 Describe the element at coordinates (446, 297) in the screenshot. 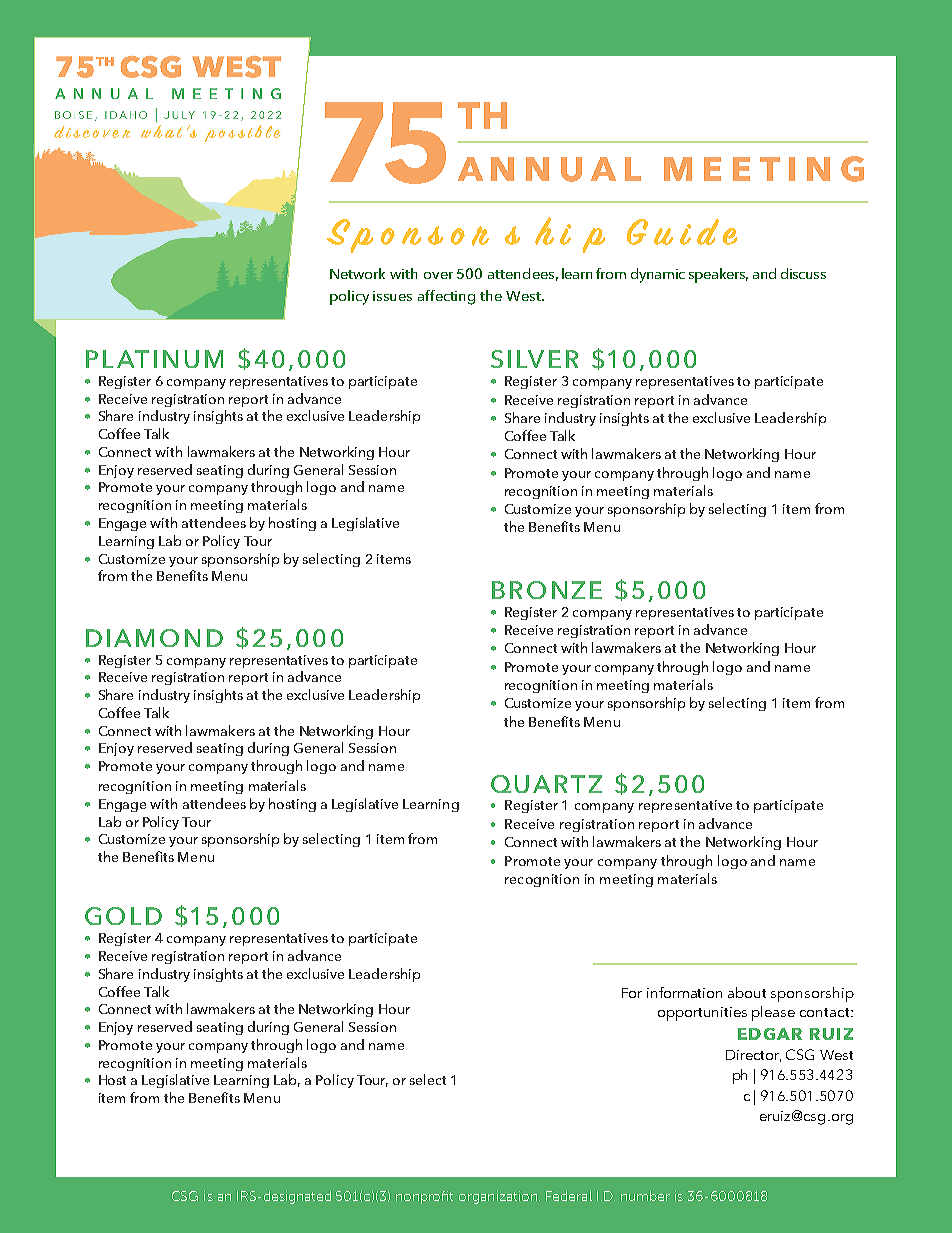

I see `affecting` at that location.
